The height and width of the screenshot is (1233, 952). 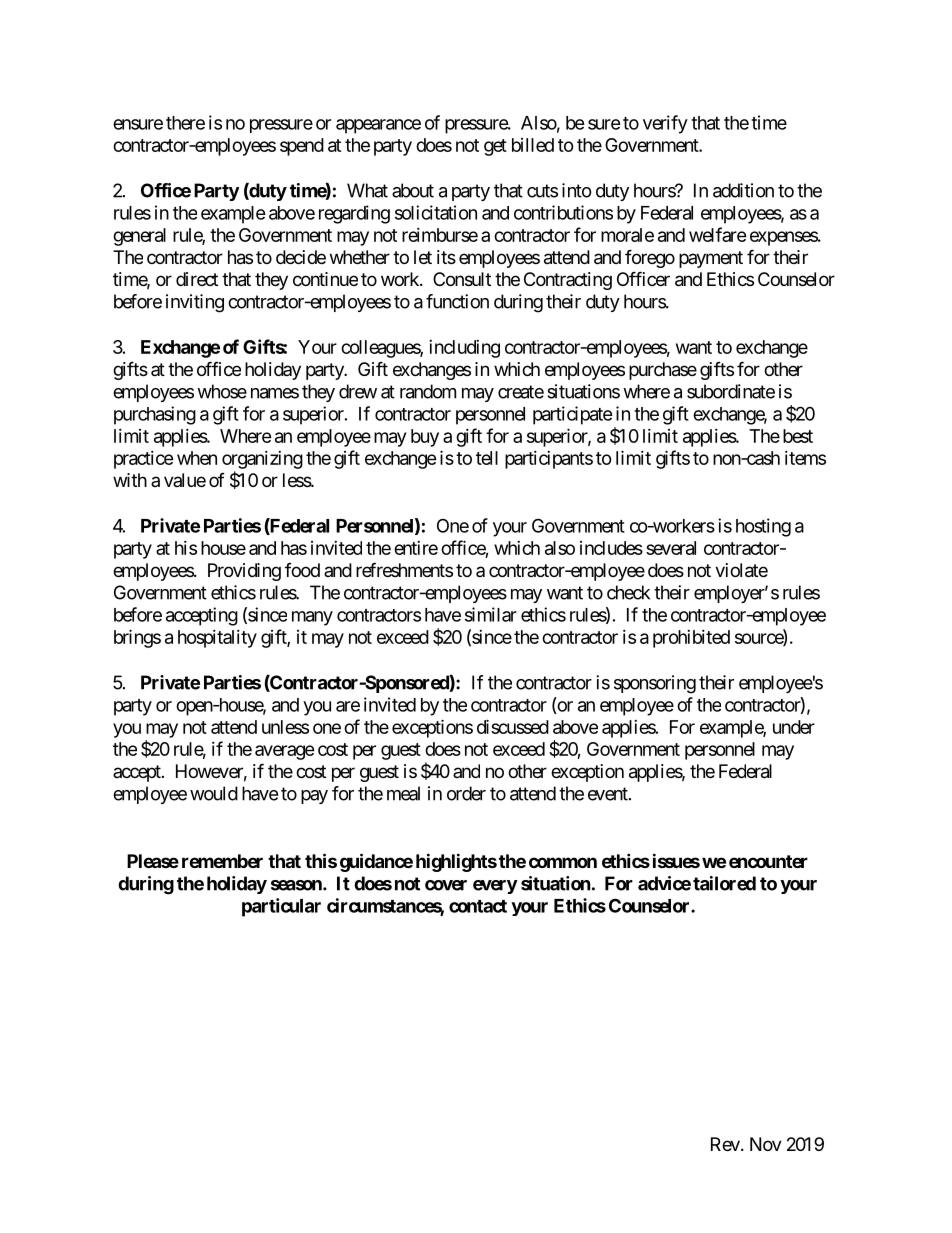 What do you see at coordinates (495, 147) in the screenshot?
I see `get` at bounding box center [495, 147].
